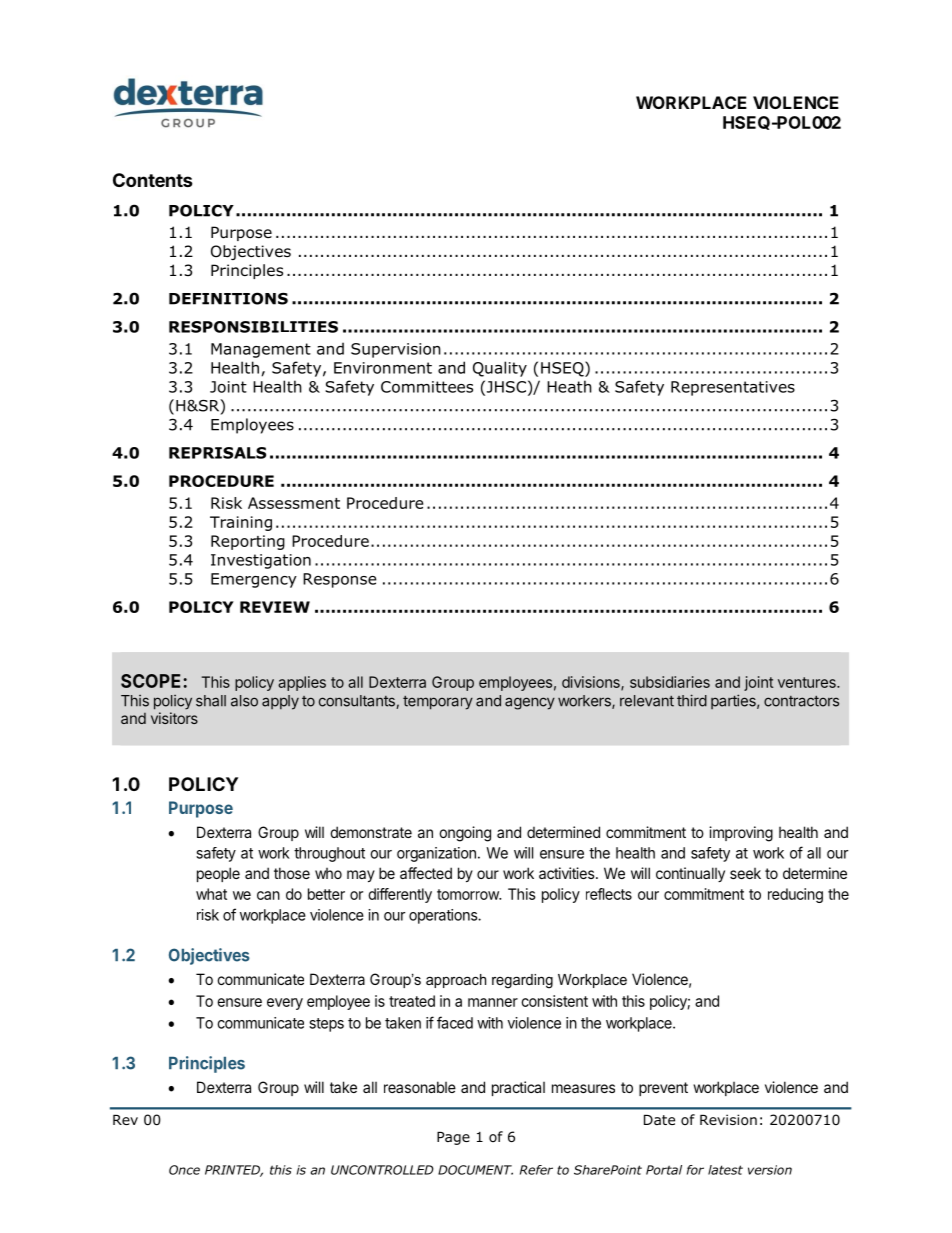 The width and height of the screenshot is (952, 1233). Describe the element at coordinates (733, 388) in the screenshot. I see `Representatives` at that location.
